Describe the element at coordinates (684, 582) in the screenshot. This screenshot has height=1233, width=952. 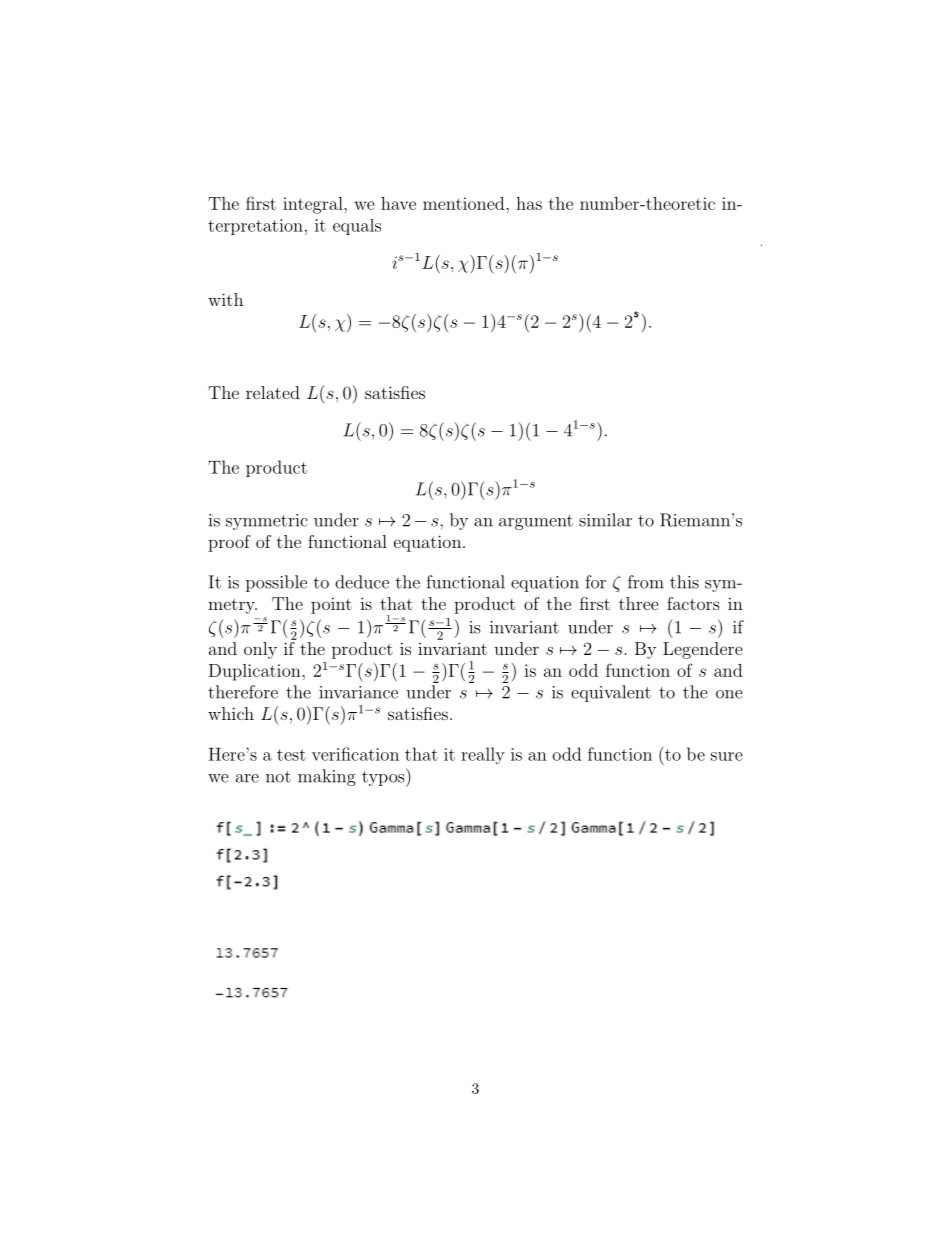
I see `this` at that location.
